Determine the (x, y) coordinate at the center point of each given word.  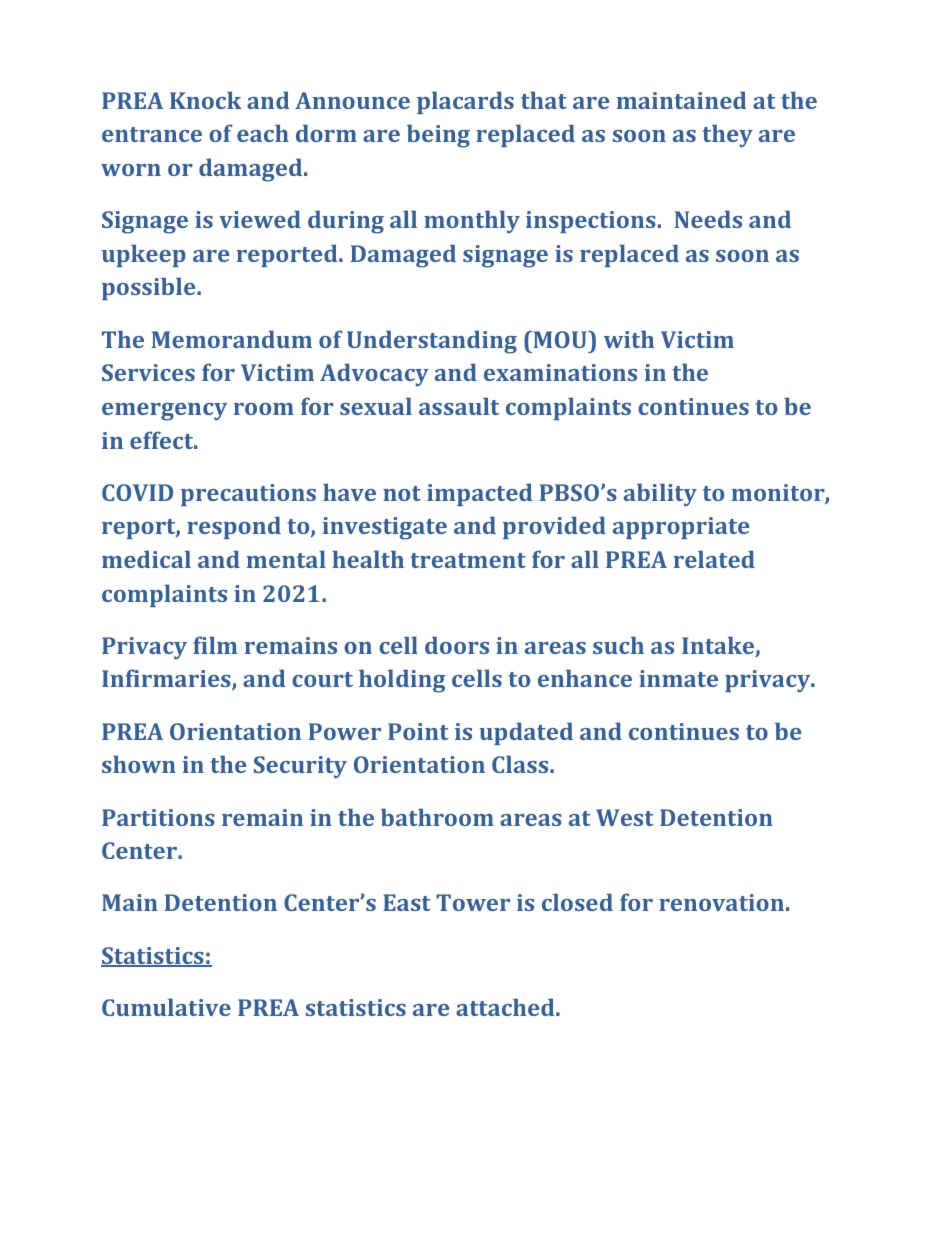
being (438, 136)
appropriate (681, 528)
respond (234, 527)
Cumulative (166, 1007)
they (728, 135)
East (407, 902)
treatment (468, 560)
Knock (206, 100)
